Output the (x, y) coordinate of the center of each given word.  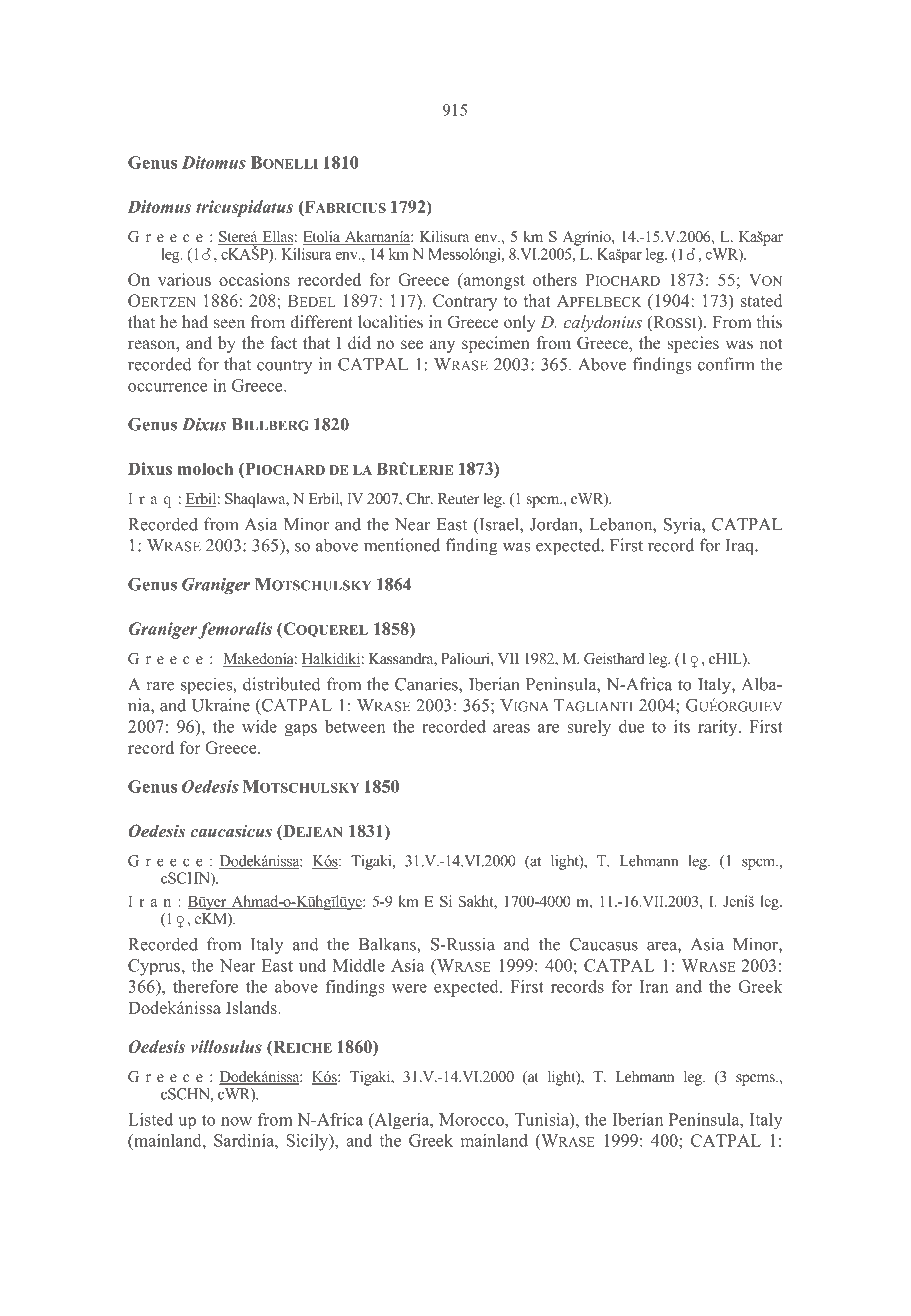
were (409, 988)
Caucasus (604, 944)
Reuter (458, 498)
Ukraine (221, 705)
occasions (254, 279)
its (682, 726)
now (236, 1121)
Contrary (465, 302)
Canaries (427, 684)
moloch (205, 468)
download (461, 37)
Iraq (741, 547)
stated (761, 300)
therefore (205, 986)
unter (517, 38)
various (184, 279)
